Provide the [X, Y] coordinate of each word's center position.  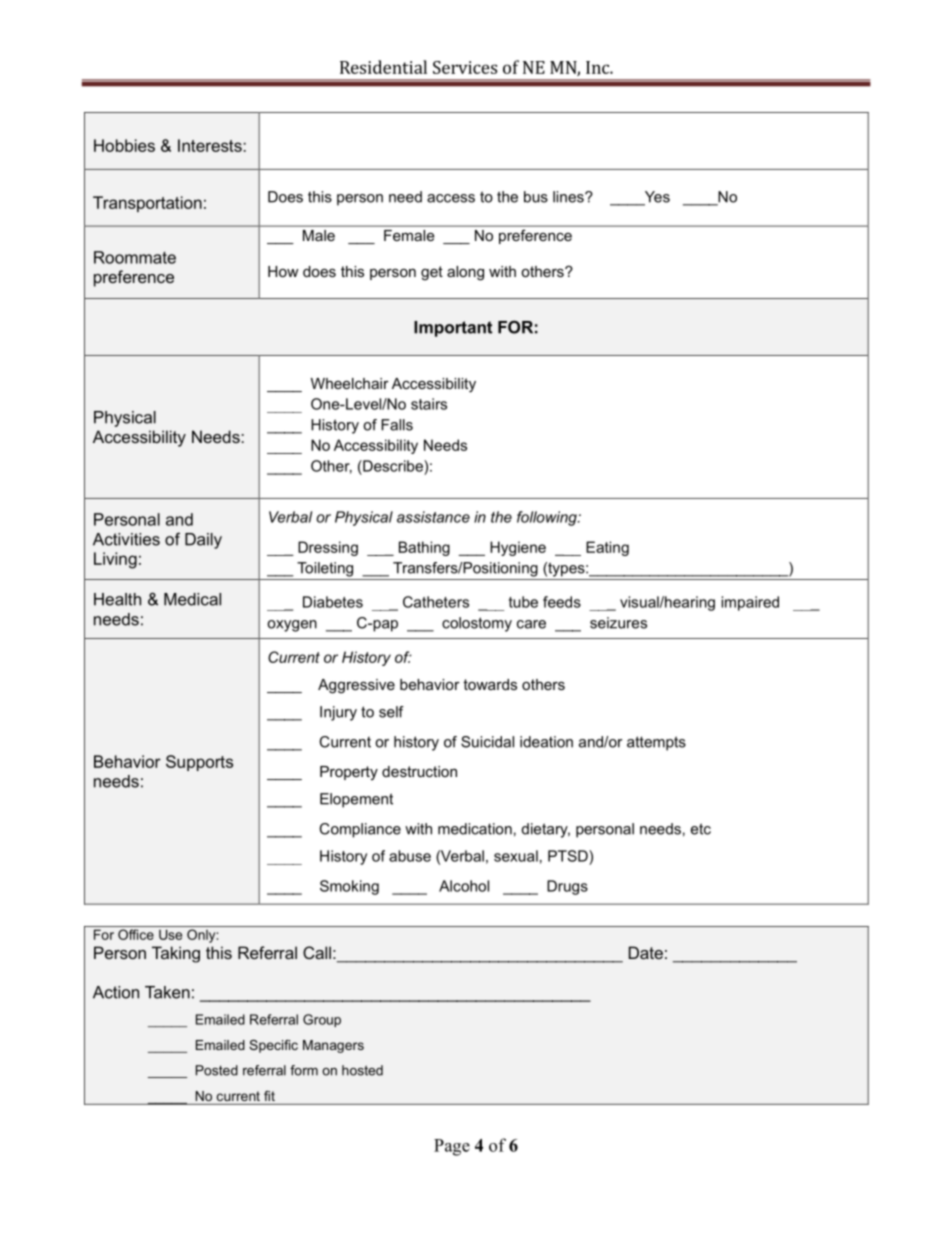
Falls [397, 425]
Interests [211, 145]
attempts [656, 743]
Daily [203, 541]
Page [452, 1147]
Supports [199, 763]
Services [465, 67]
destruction [419, 771]
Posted [217, 1070]
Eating [607, 548]
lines [569, 197]
